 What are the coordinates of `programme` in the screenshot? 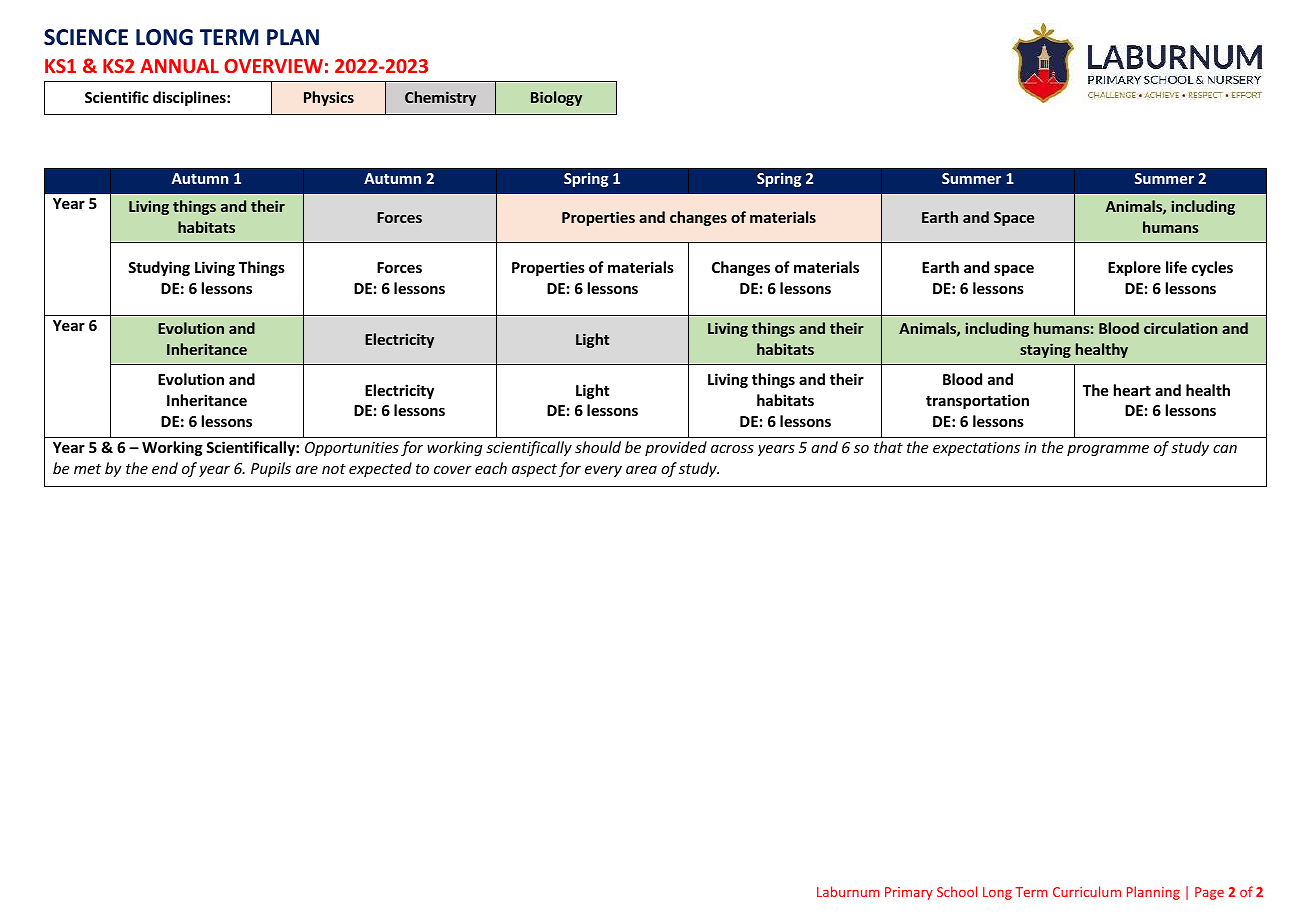 It's located at (1108, 450).
